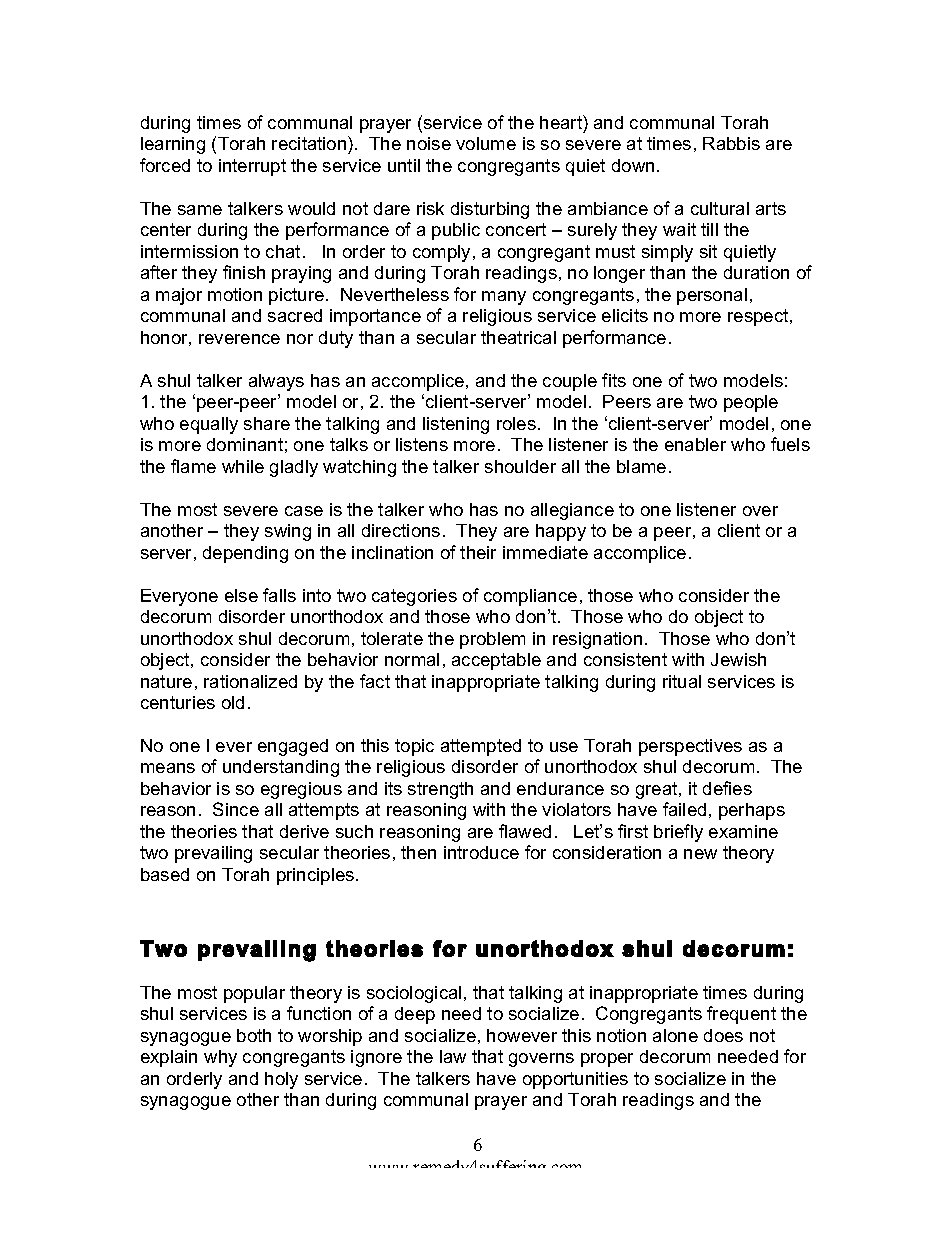 This screenshot has width=952, height=1233. Describe the element at coordinates (492, 640) in the screenshot. I see `problem` at that location.
